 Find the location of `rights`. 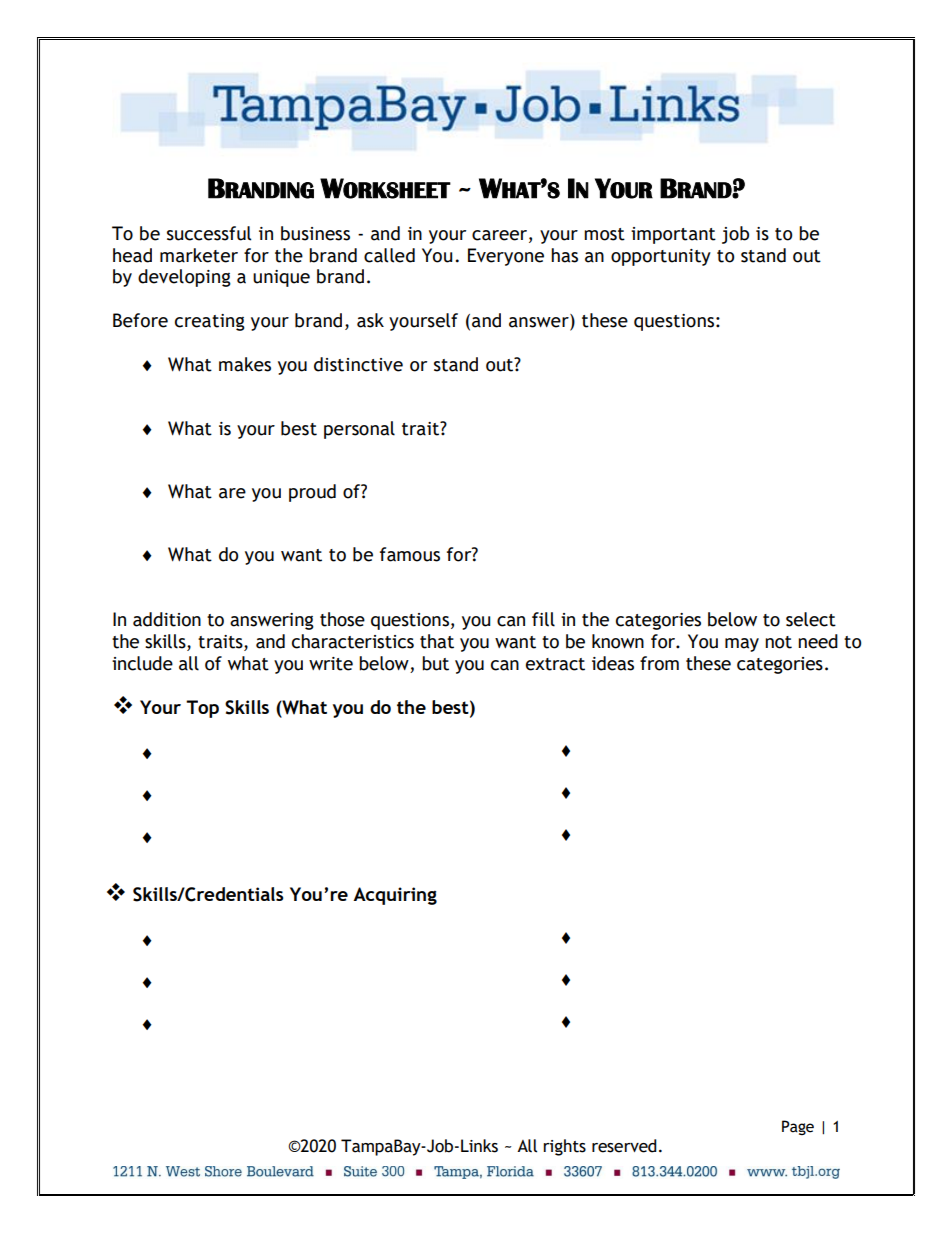

rights is located at coordinates (564, 1147).
